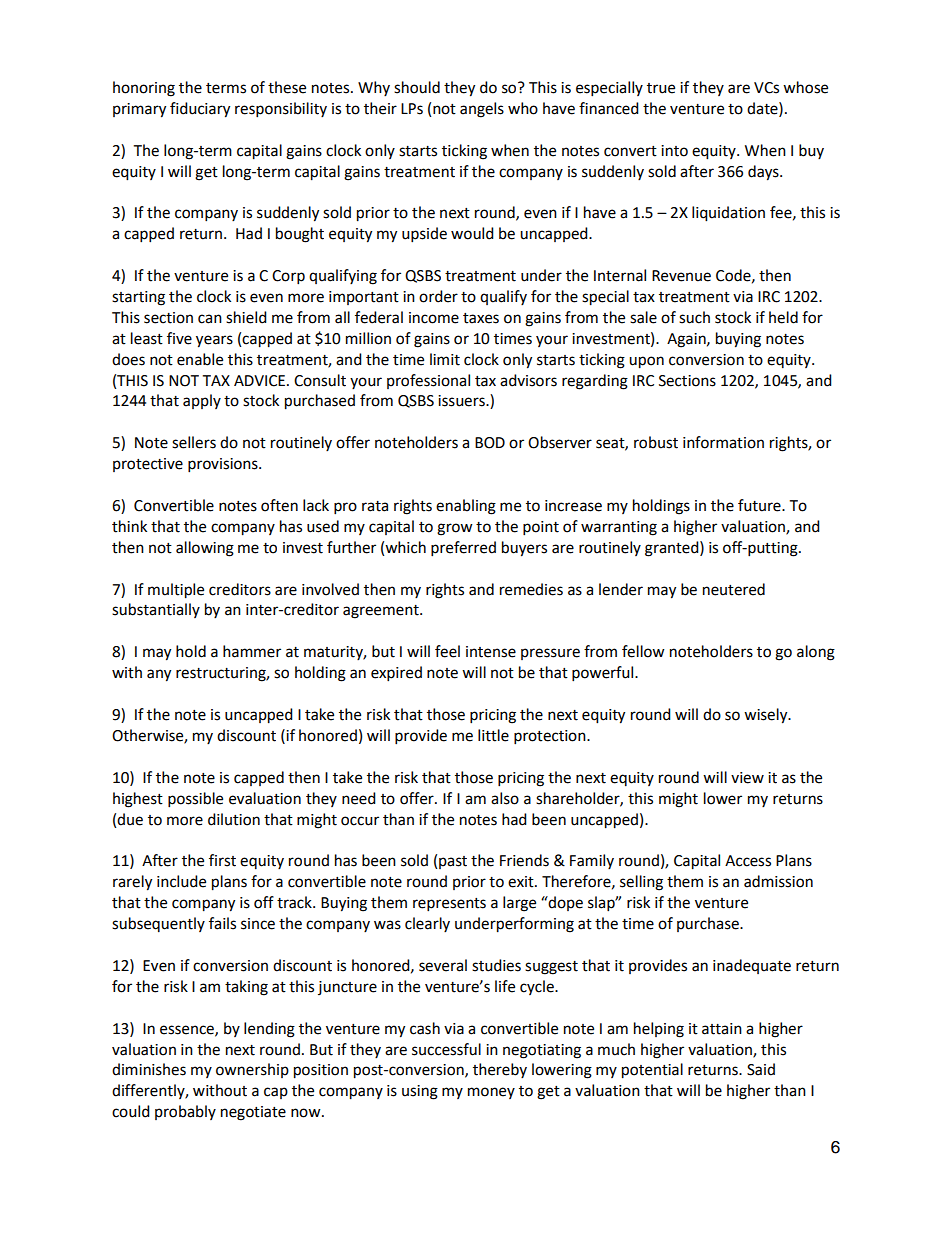  Describe the element at coordinates (482, 110) in the screenshot. I see `angels` at that location.
